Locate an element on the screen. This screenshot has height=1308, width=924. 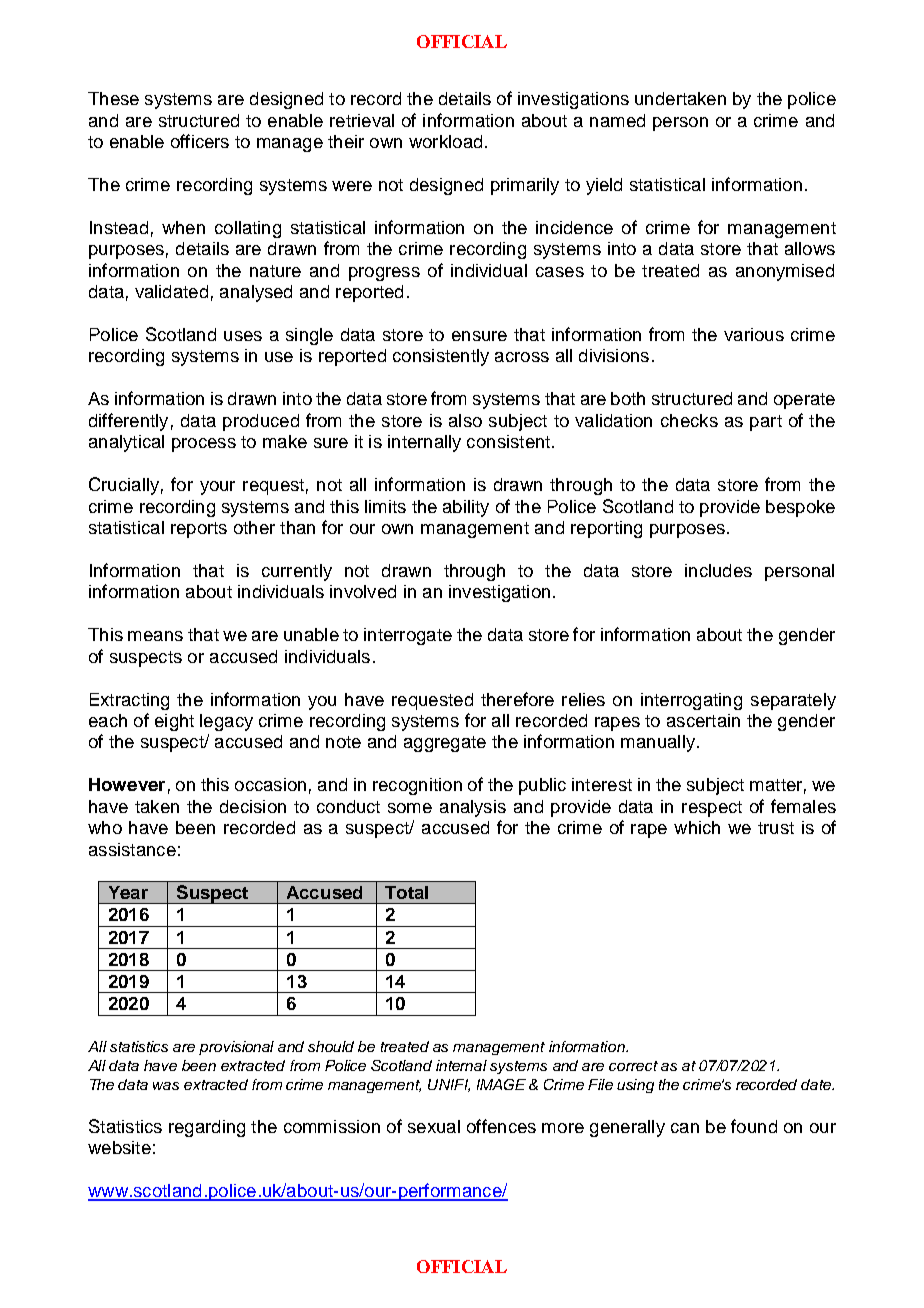
analysis is located at coordinates (473, 808).
